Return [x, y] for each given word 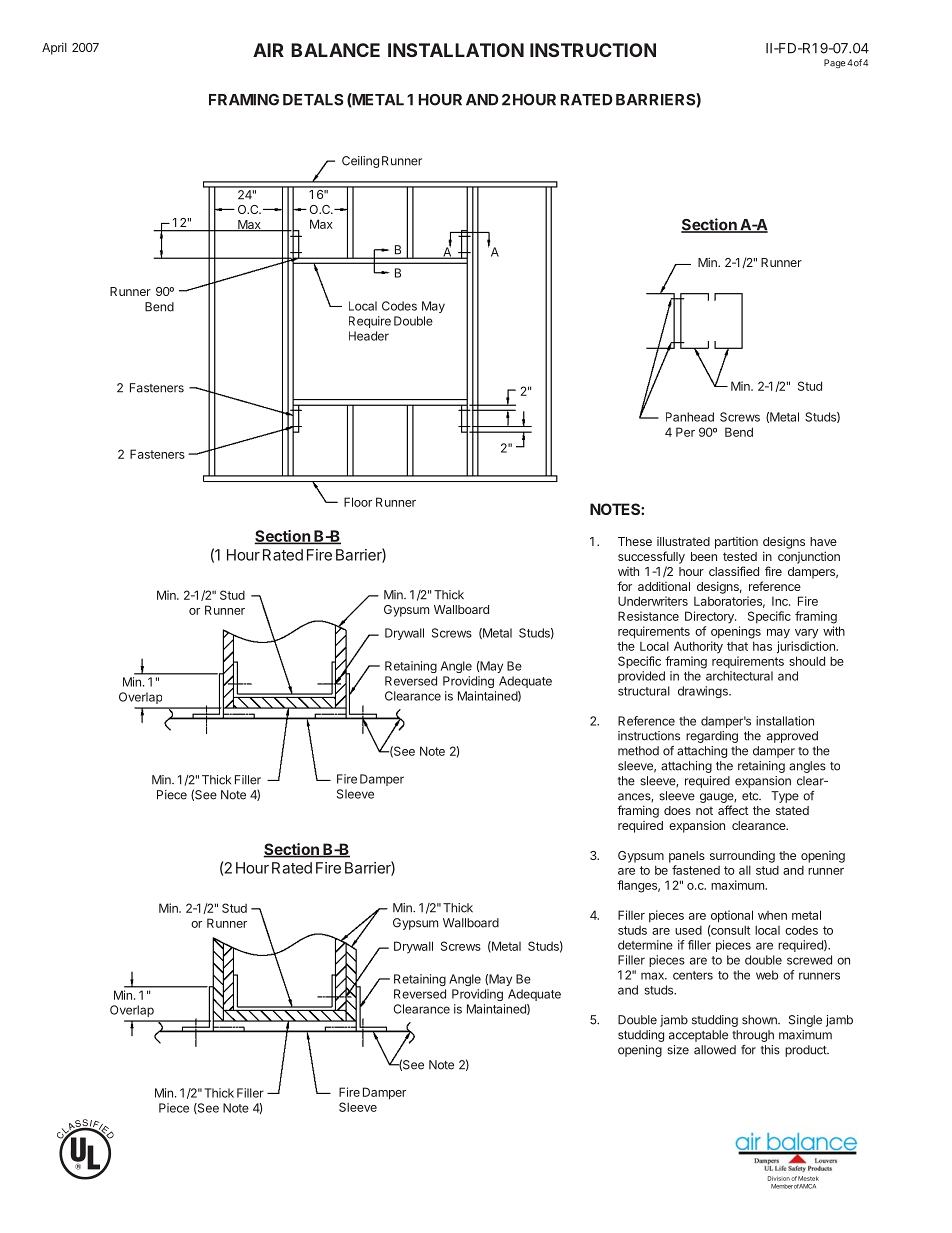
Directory [710, 617]
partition [736, 542]
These [635, 541]
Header [369, 336]
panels [687, 857]
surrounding [742, 857]
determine [645, 945]
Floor [358, 502]
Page [834, 63]
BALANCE [335, 50]
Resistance [648, 616]
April [54, 49]
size [678, 1050]
